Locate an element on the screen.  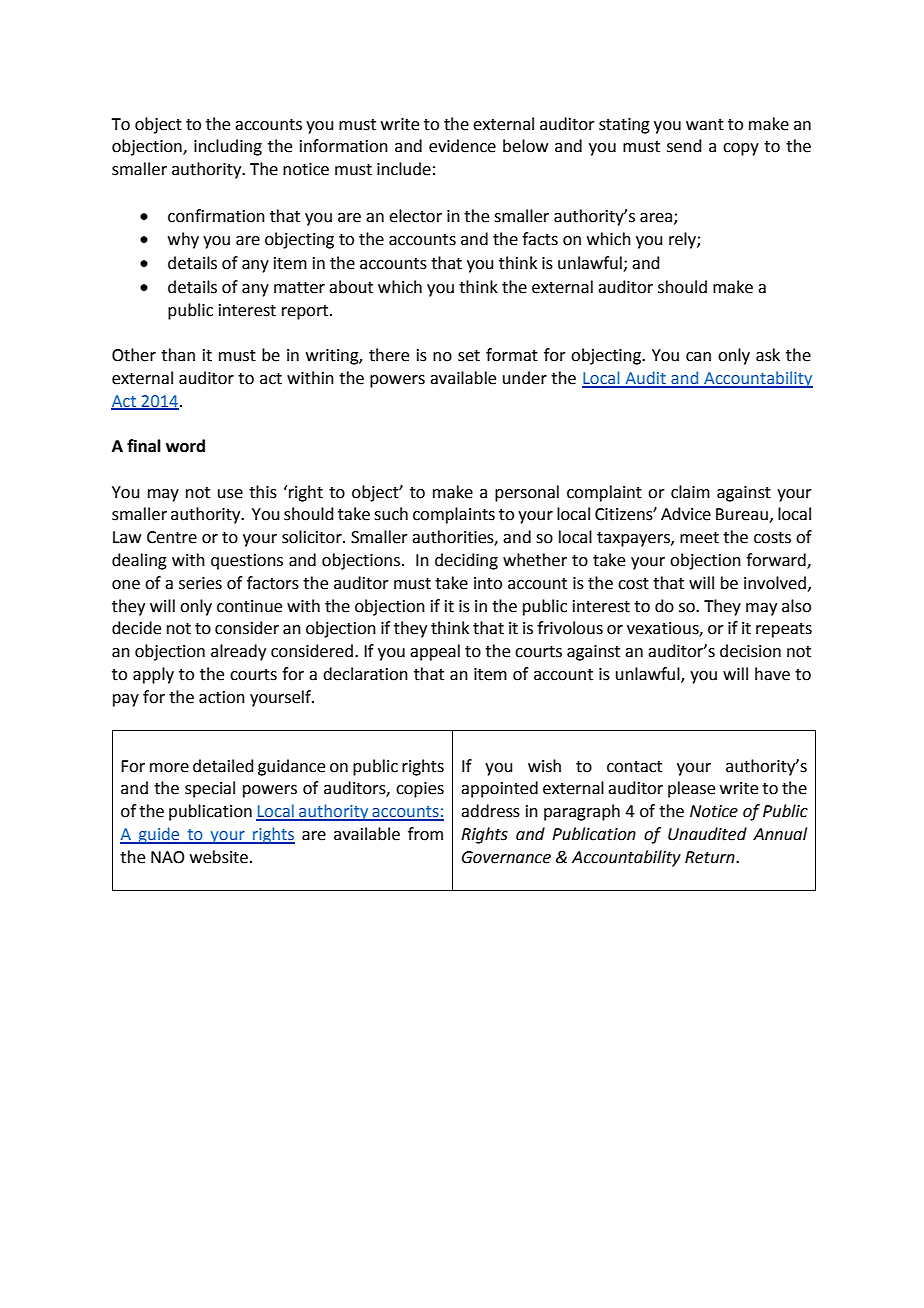
copy is located at coordinates (741, 149).
